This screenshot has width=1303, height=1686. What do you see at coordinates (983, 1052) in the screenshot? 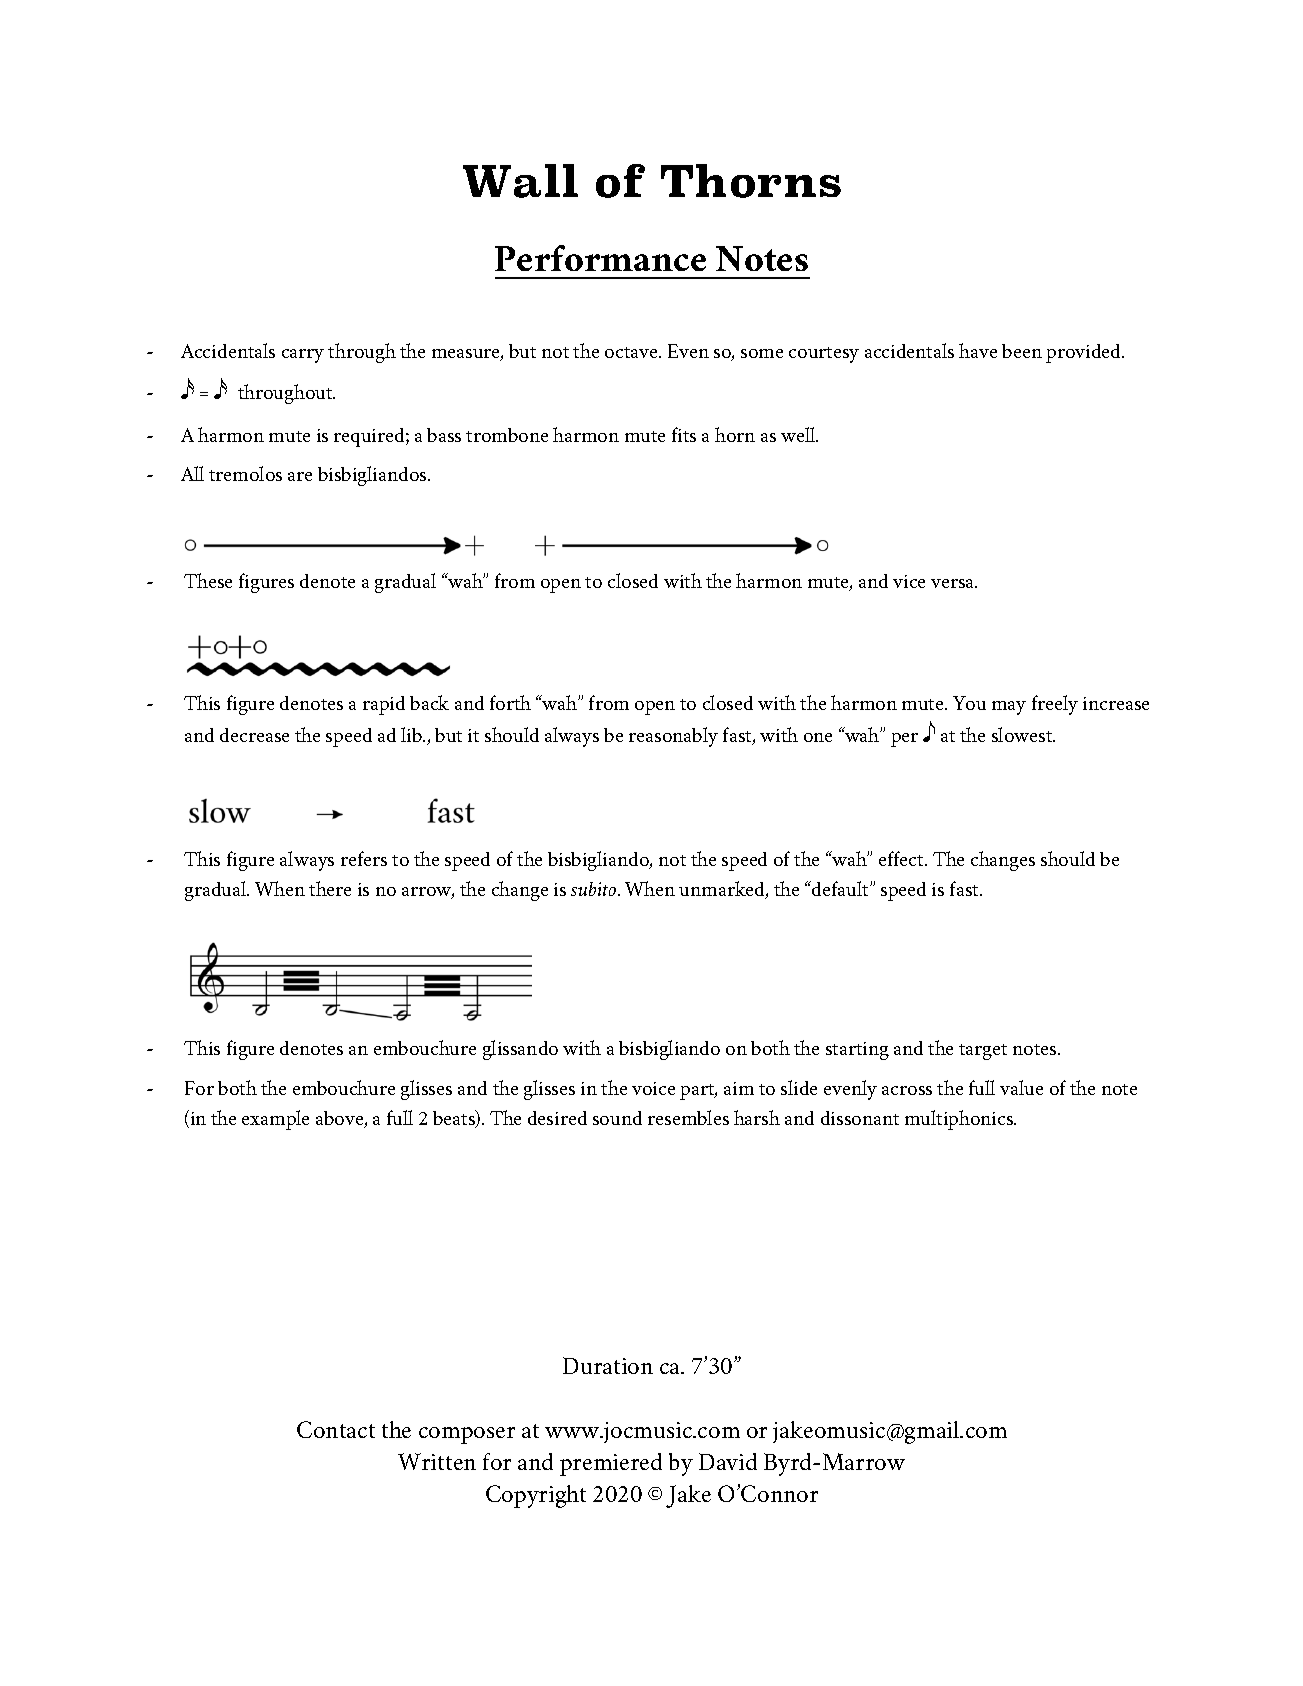
I see `target` at bounding box center [983, 1052].
